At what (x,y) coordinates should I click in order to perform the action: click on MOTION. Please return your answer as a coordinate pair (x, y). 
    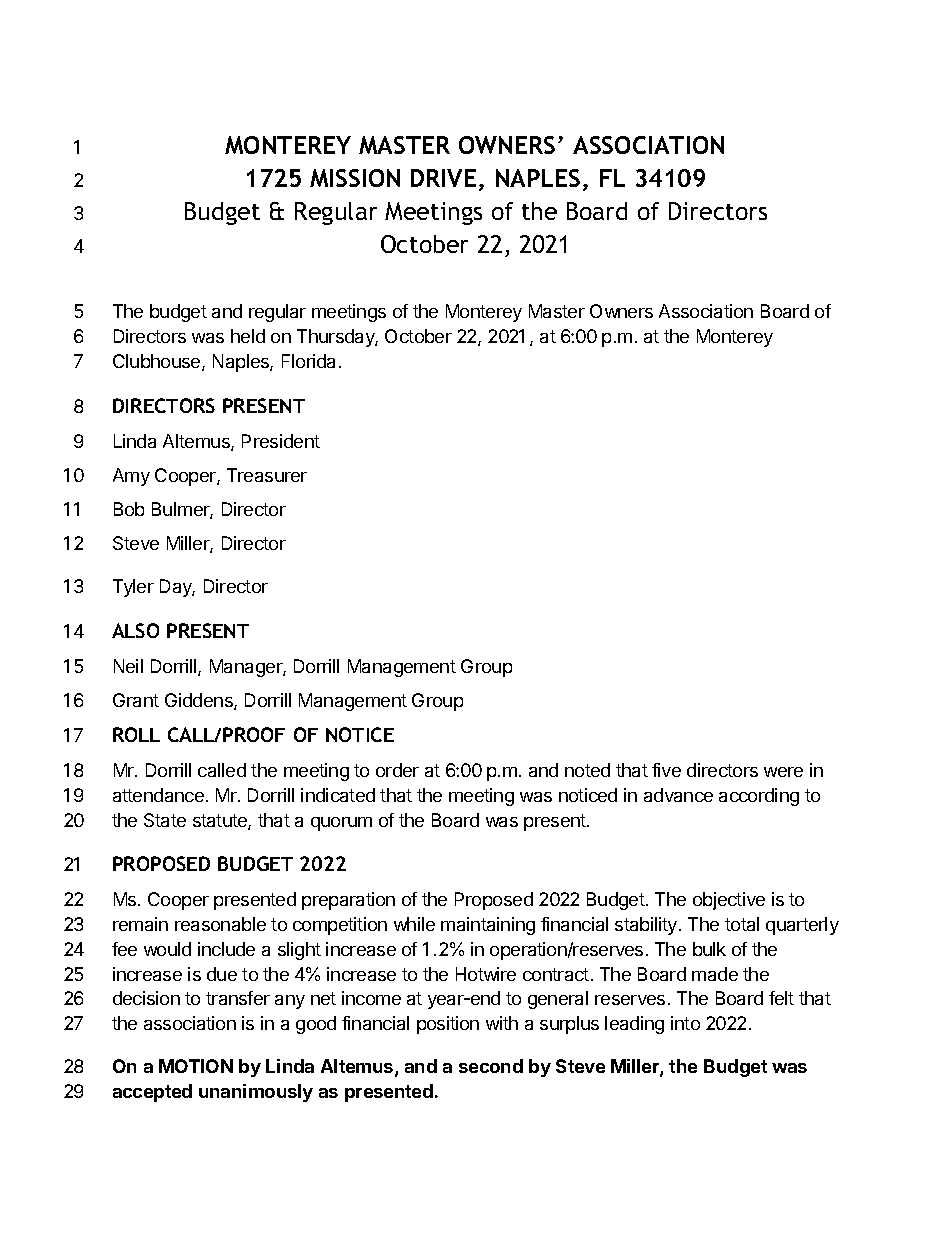
    Looking at the image, I should click on (196, 1066).
